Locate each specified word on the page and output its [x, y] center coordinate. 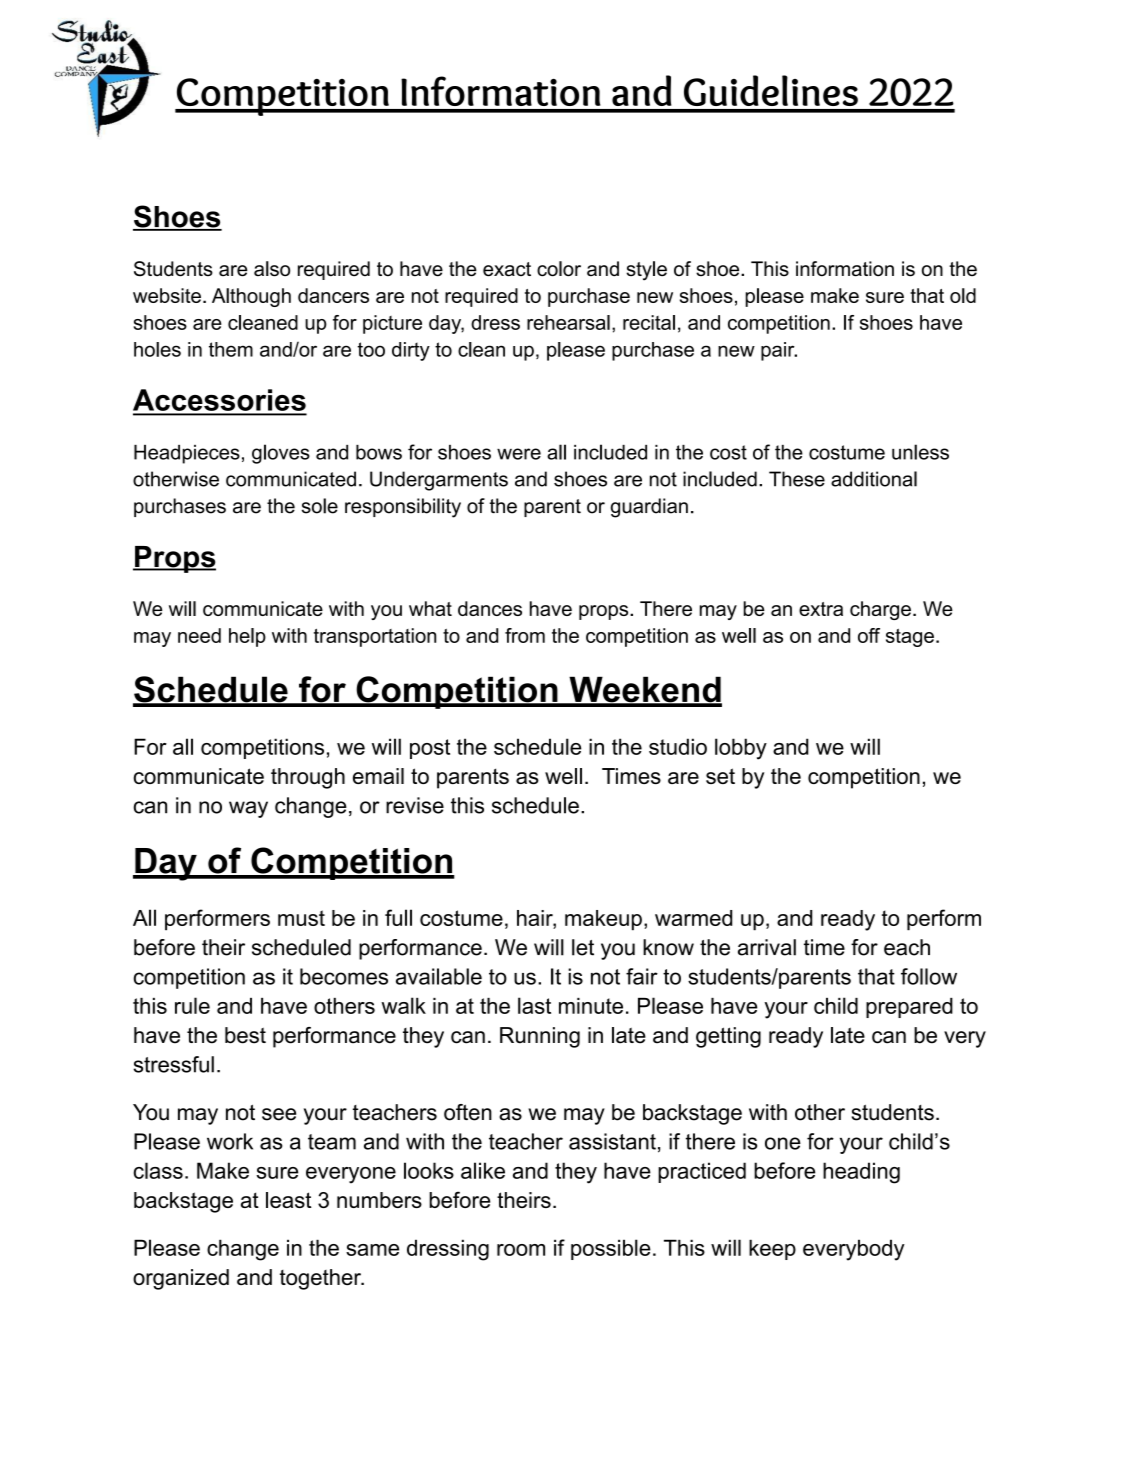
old [963, 295]
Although [251, 297]
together [321, 1279]
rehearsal [568, 322]
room [521, 1250]
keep [772, 1249]
